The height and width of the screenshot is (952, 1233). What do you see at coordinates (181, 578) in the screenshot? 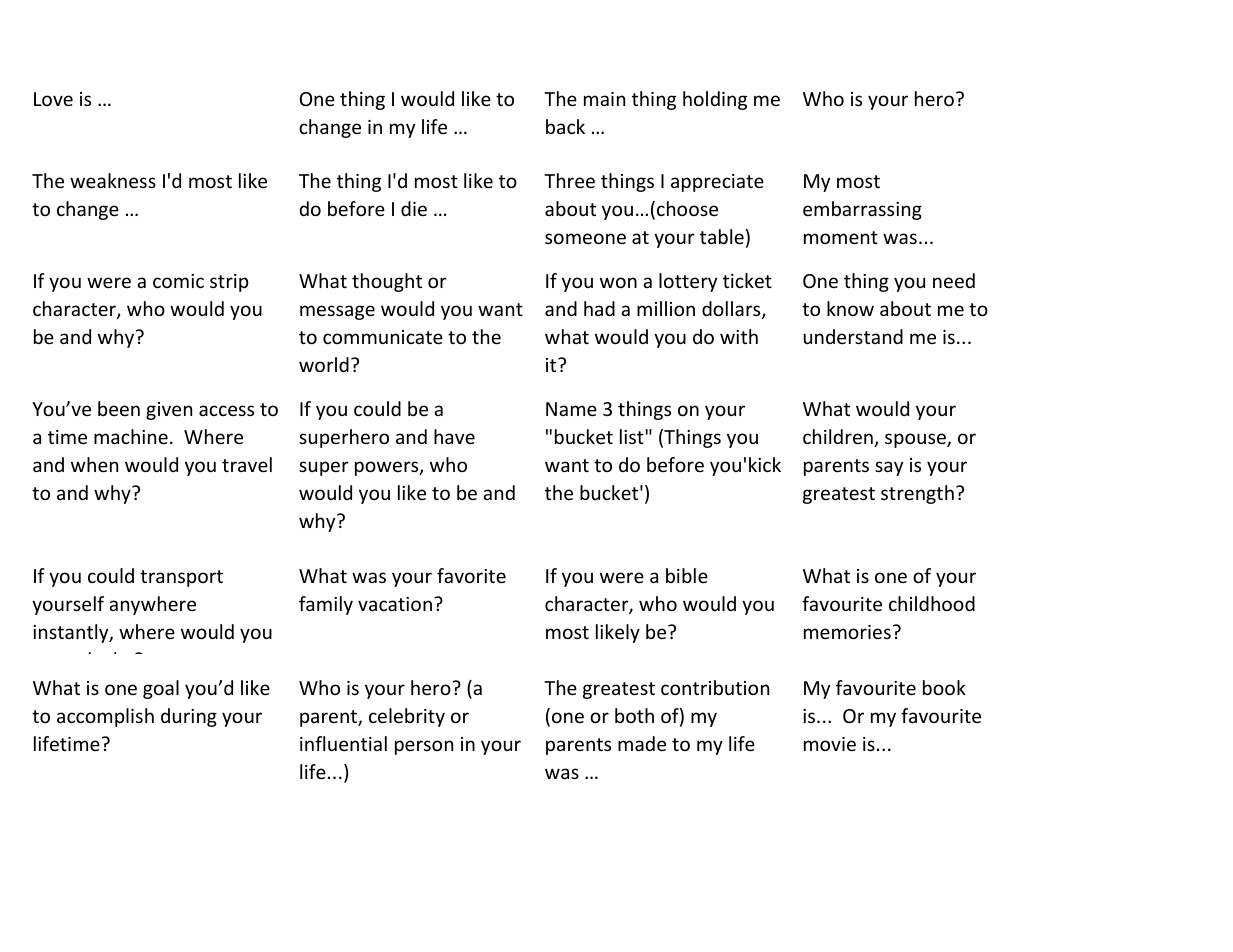
I see `transport` at bounding box center [181, 578].
